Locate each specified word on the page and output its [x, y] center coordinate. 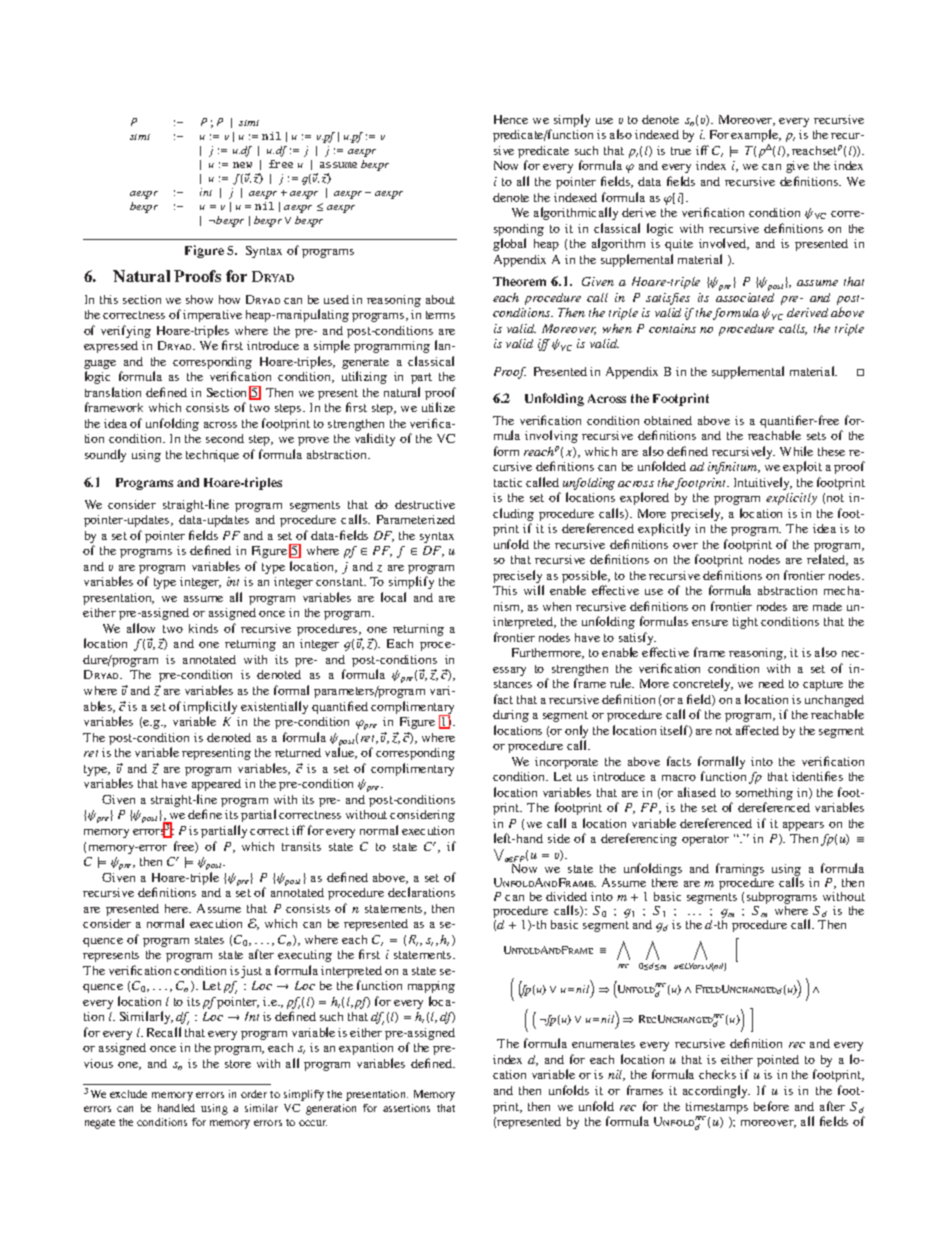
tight [745, 623]
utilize [438, 407]
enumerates [603, 1044]
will [534, 590]
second [225, 438]
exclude [128, 1094]
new [242, 165]
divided [566, 896]
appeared [216, 785]
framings [740, 871]
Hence [511, 119]
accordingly [716, 1091]
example [756, 137]
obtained [668, 420]
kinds [203, 628]
